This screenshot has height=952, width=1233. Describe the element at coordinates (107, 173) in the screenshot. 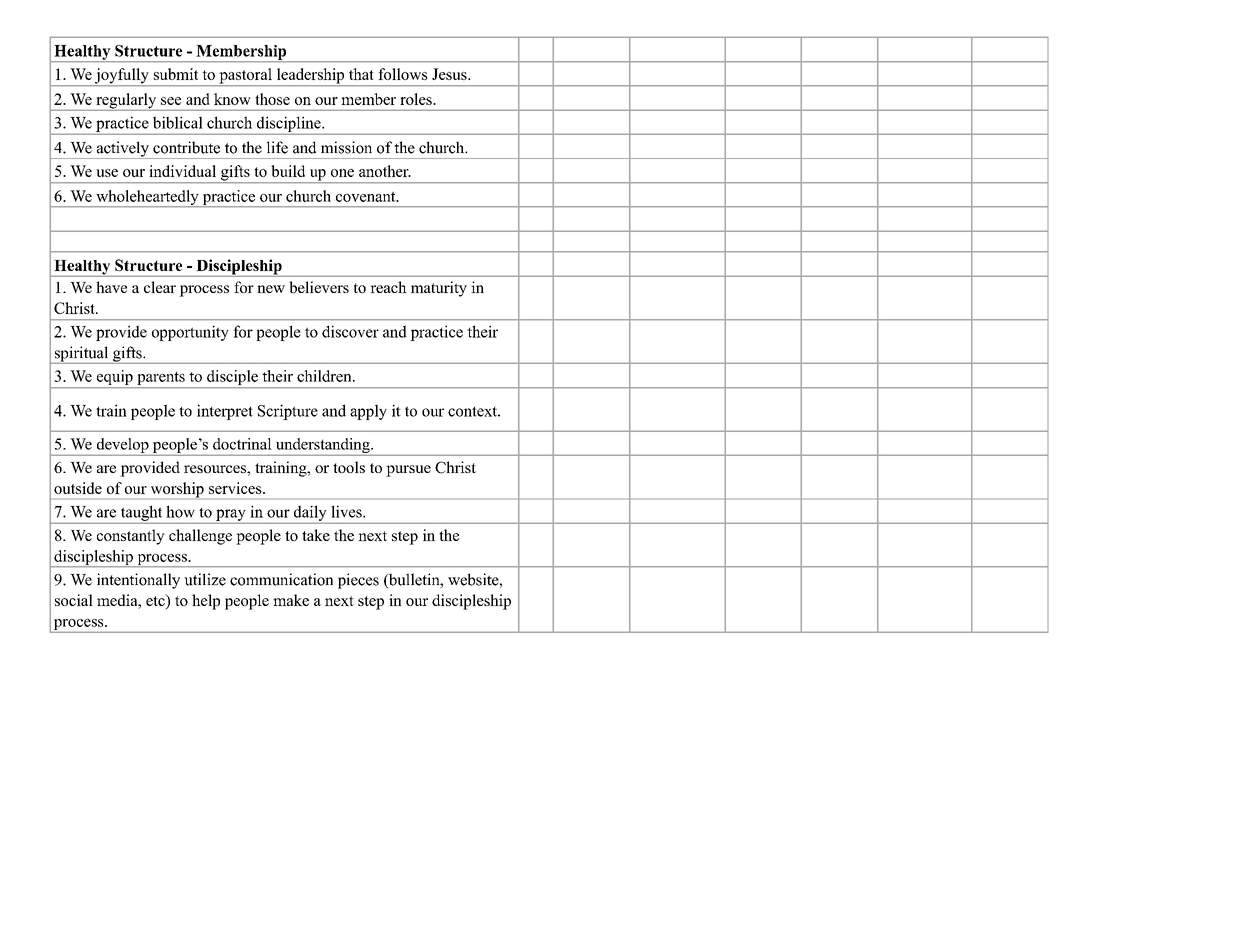

I see `use` at that location.
